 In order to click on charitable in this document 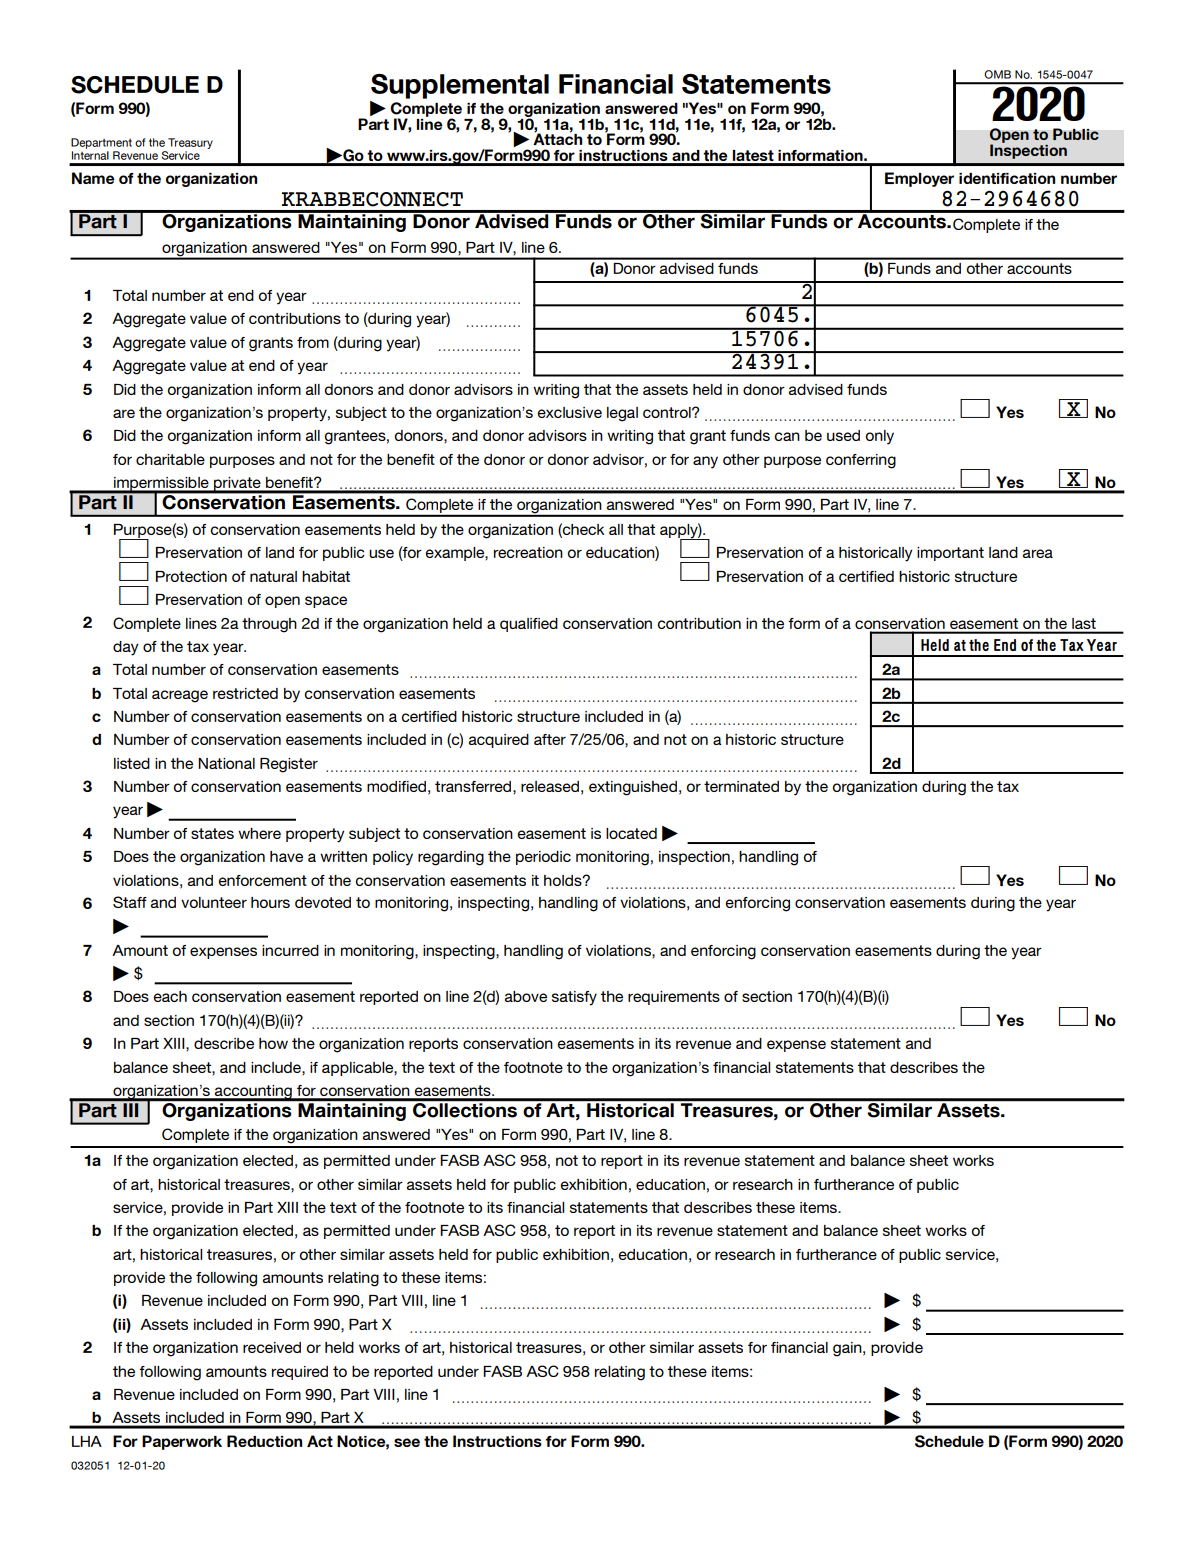, I will do `click(170, 459)`.
